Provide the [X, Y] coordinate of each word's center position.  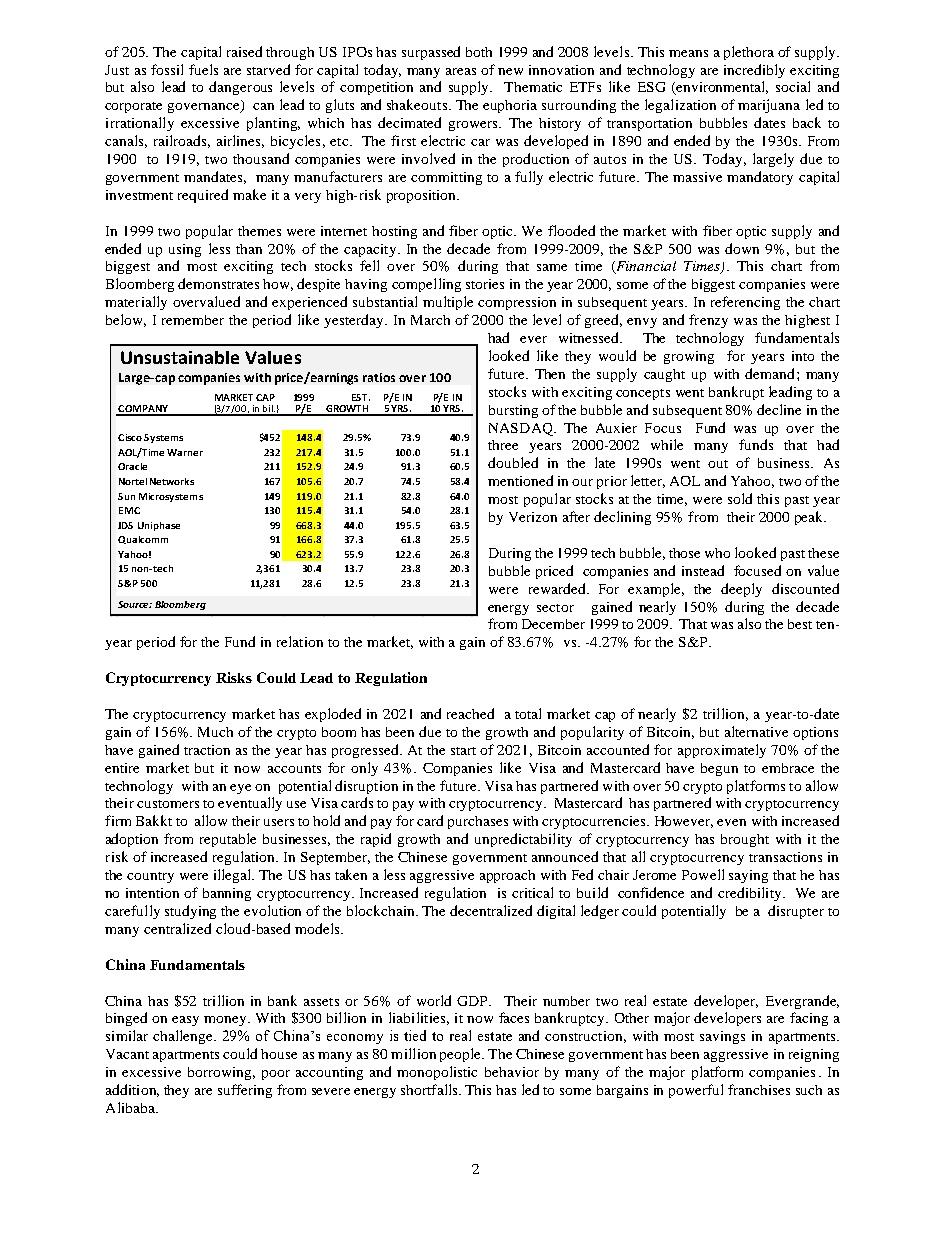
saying [748, 876]
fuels [203, 69]
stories [485, 284]
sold [740, 498]
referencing [745, 303]
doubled [513, 462]
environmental [721, 88]
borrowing [221, 1073]
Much [215, 732]
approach [507, 876]
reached [470, 713]
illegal [234, 876]
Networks [172, 481]
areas [461, 71]
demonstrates [218, 283]
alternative [756, 731]
